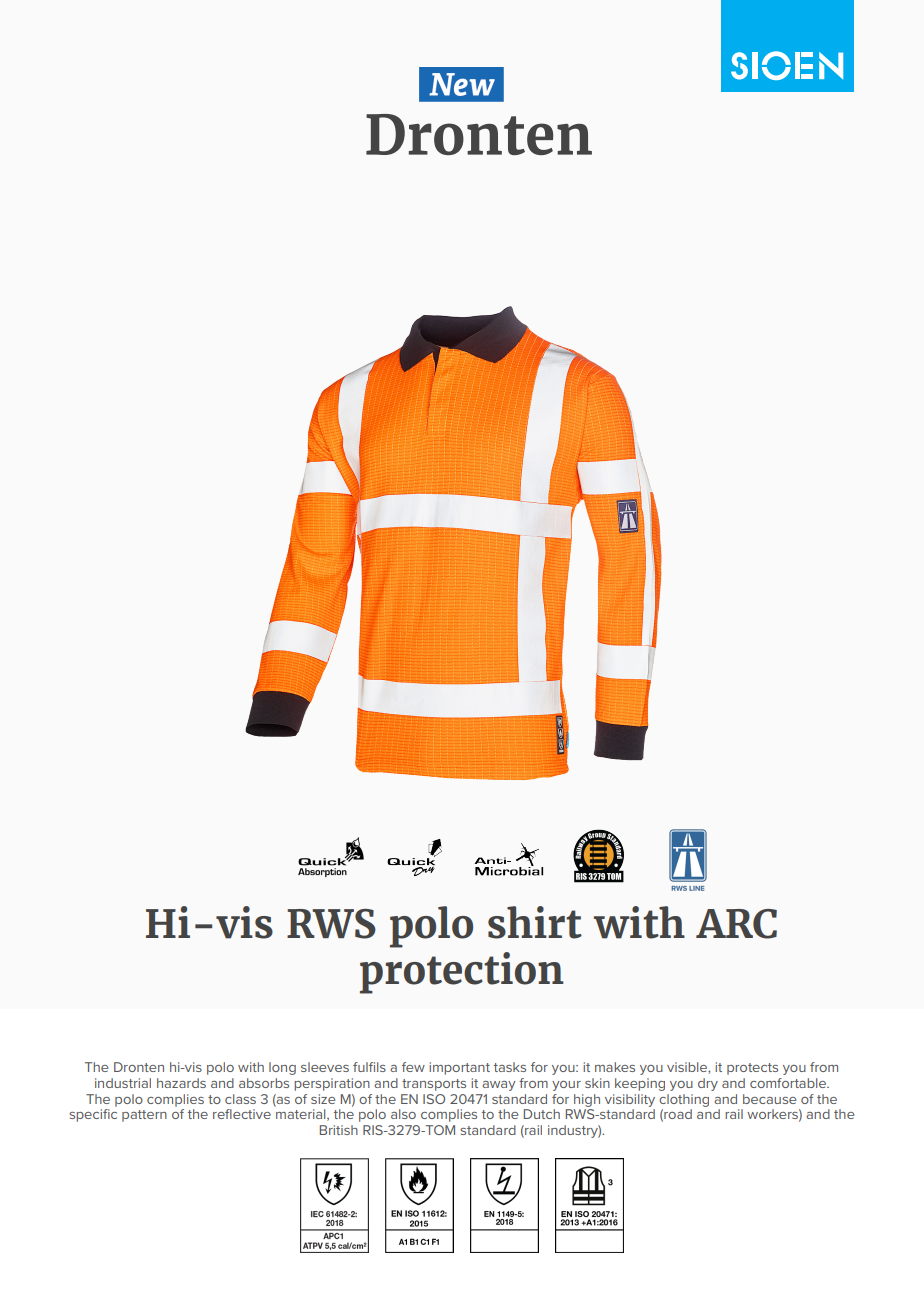 Image resolution: width=924 pixels, height=1308 pixels. Describe the element at coordinates (282, 1068) in the screenshot. I see `long` at that location.
